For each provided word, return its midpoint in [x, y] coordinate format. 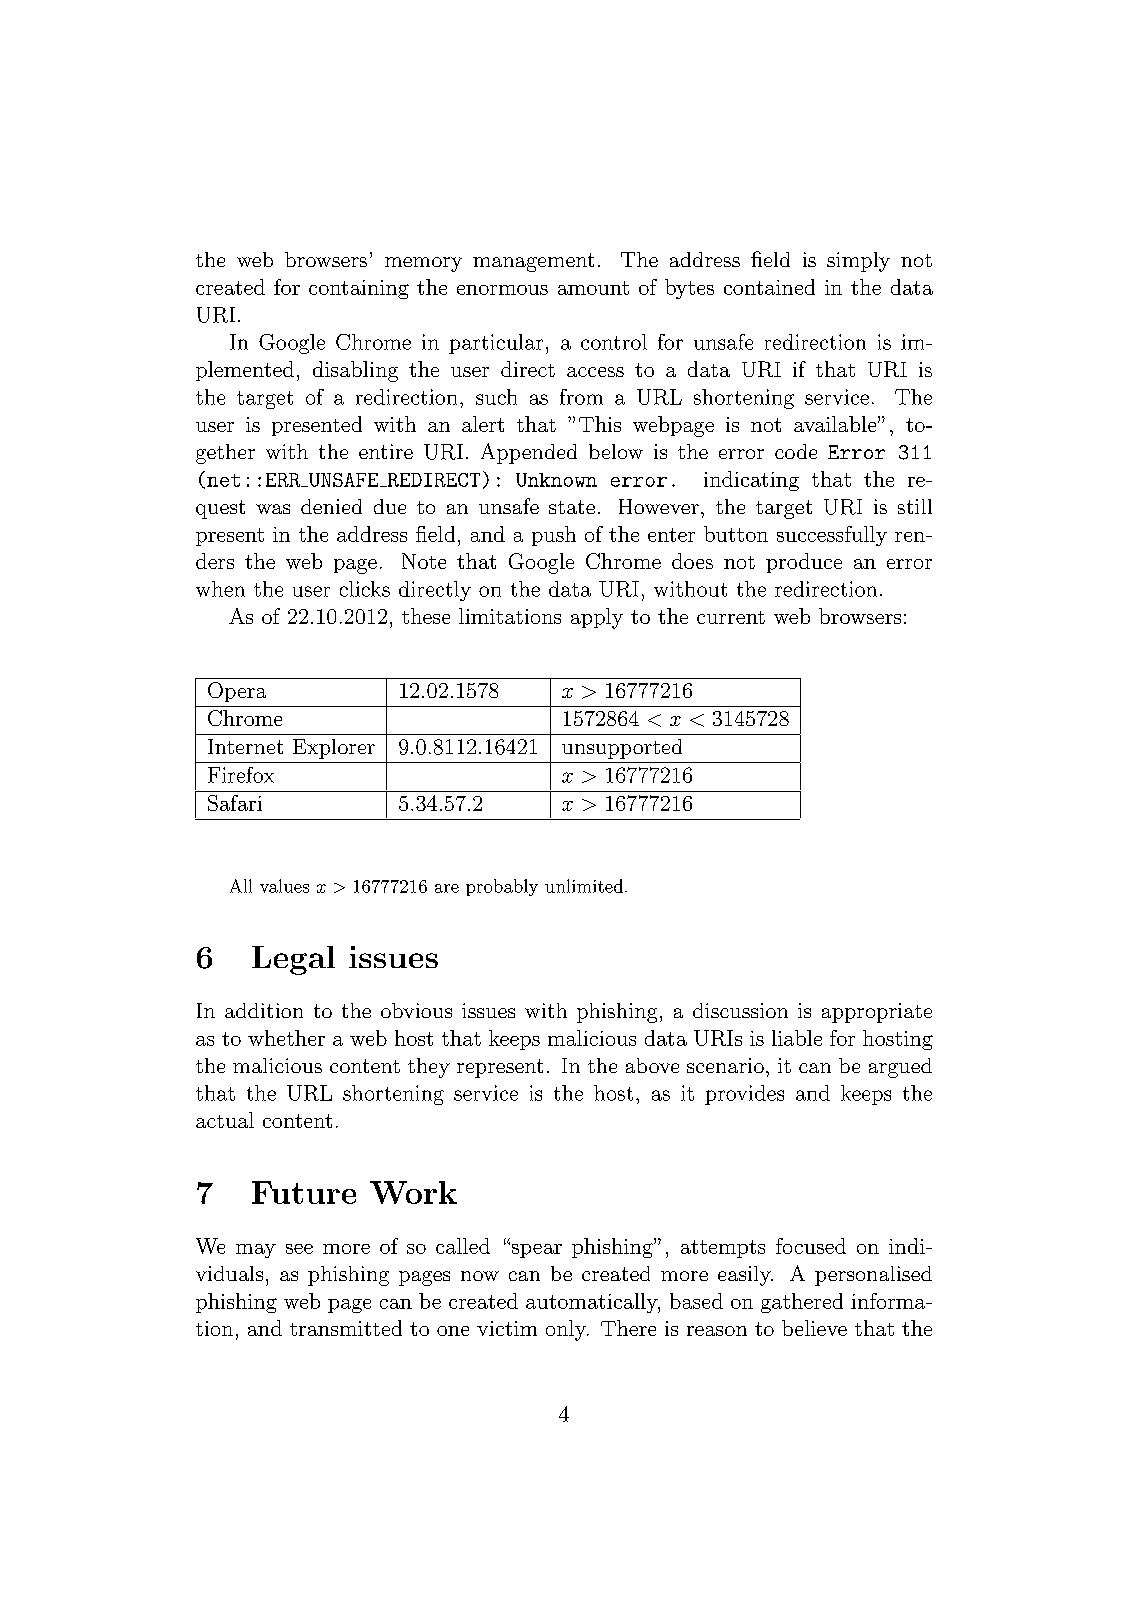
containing [359, 289]
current [731, 617]
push [554, 536]
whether [286, 1038]
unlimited [584, 886]
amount [593, 288]
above [652, 1065]
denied [331, 506]
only [567, 1330]
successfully [832, 536]
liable [797, 1038]
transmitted [346, 1328]
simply [858, 262]
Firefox [241, 775]
